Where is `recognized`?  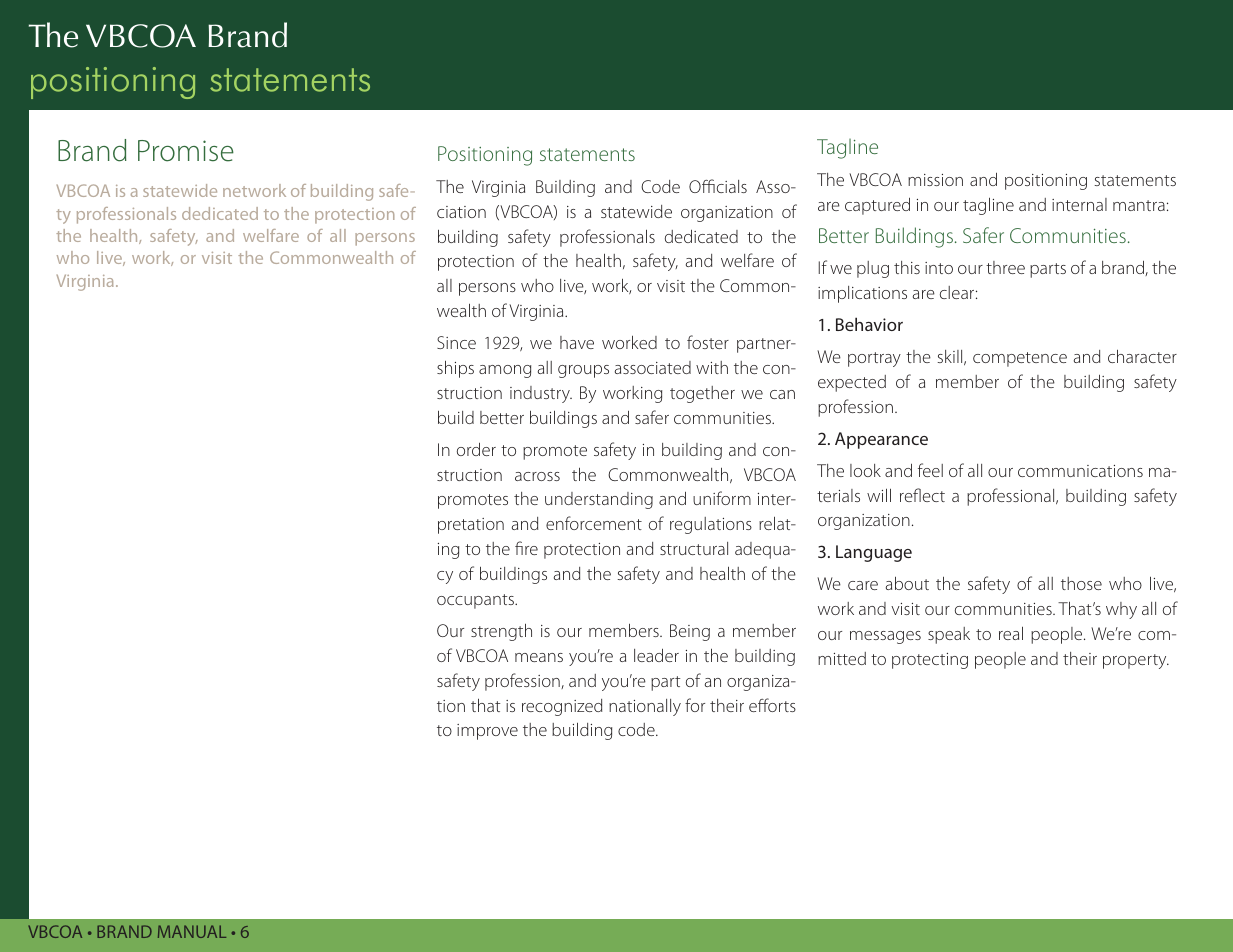 recognized is located at coordinates (562, 707).
